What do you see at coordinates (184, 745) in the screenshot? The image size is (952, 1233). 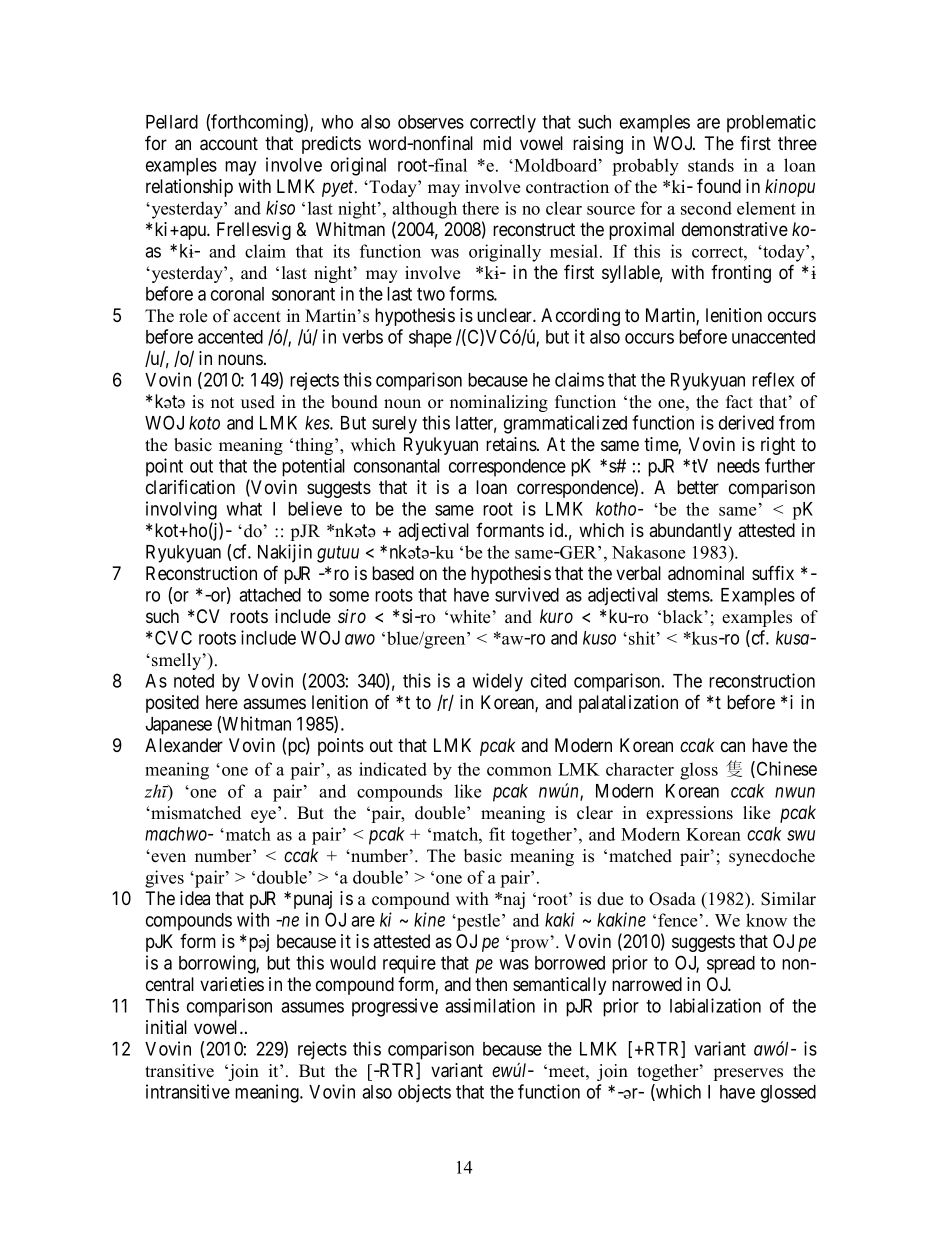 I see `Alexander` at bounding box center [184, 745].
